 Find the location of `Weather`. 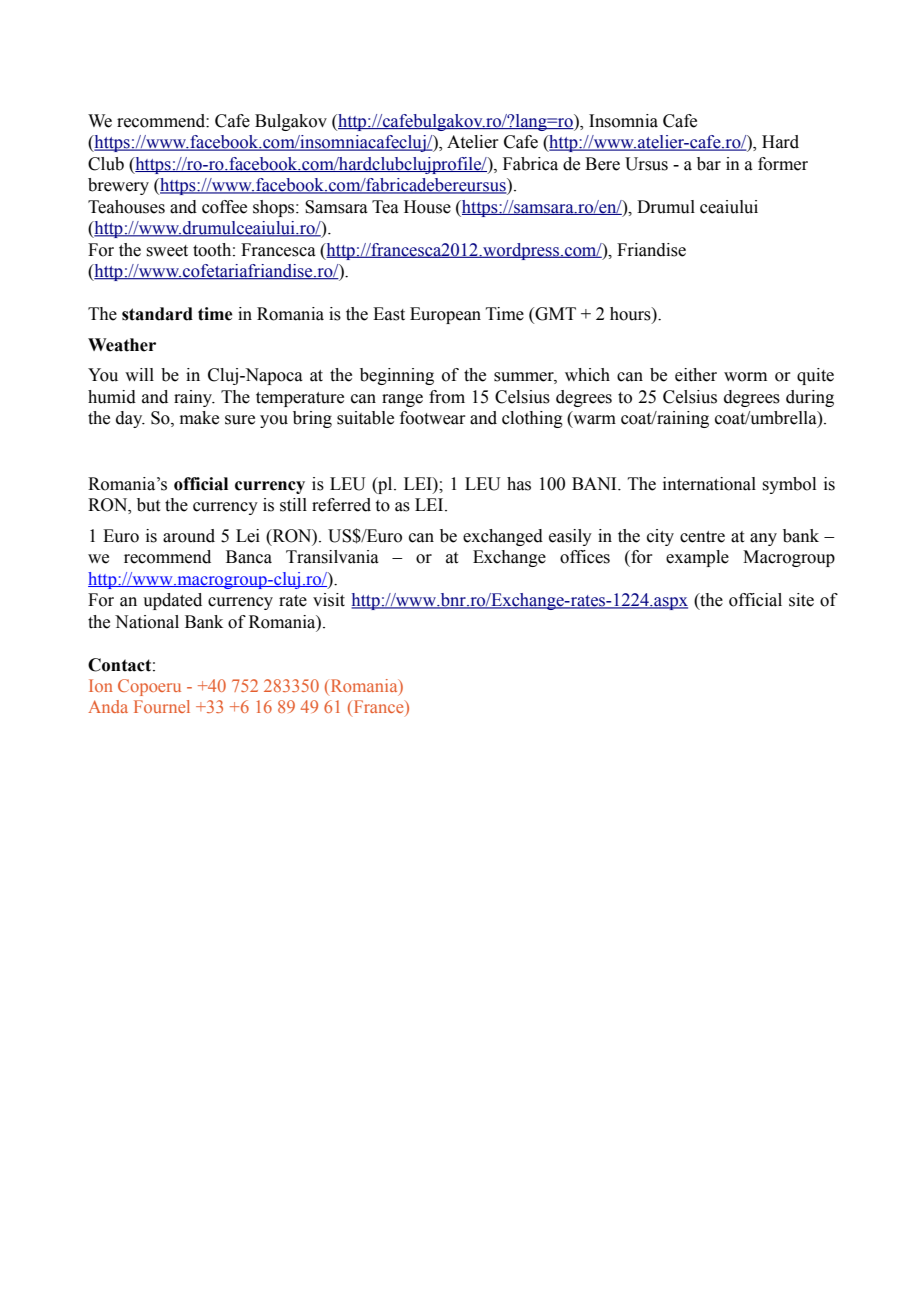

Weather is located at coordinates (122, 345).
